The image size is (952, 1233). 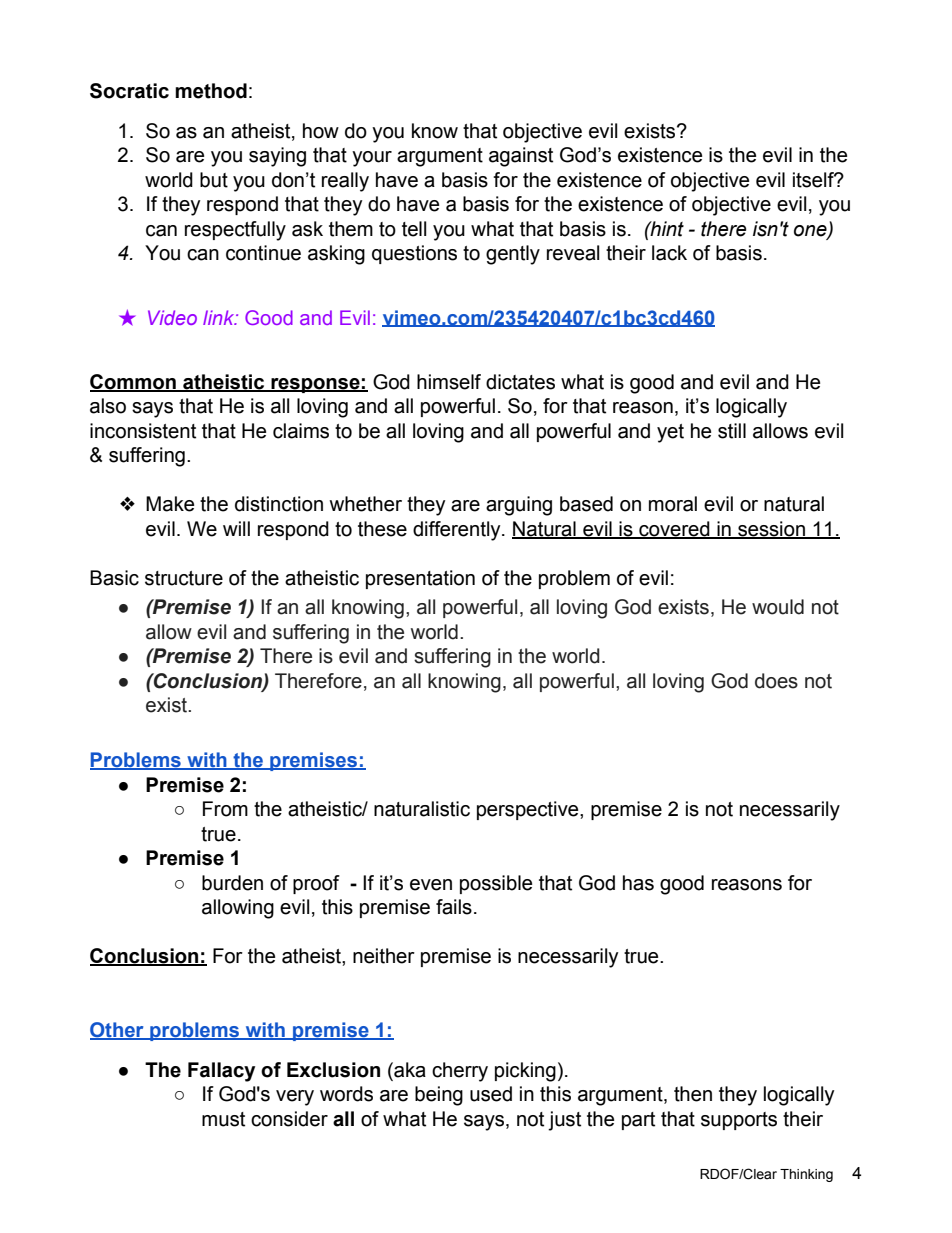 What do you see at coordinates (674, 530) in the screenshot?
I see `covered` at bounding box center [674, 530].
